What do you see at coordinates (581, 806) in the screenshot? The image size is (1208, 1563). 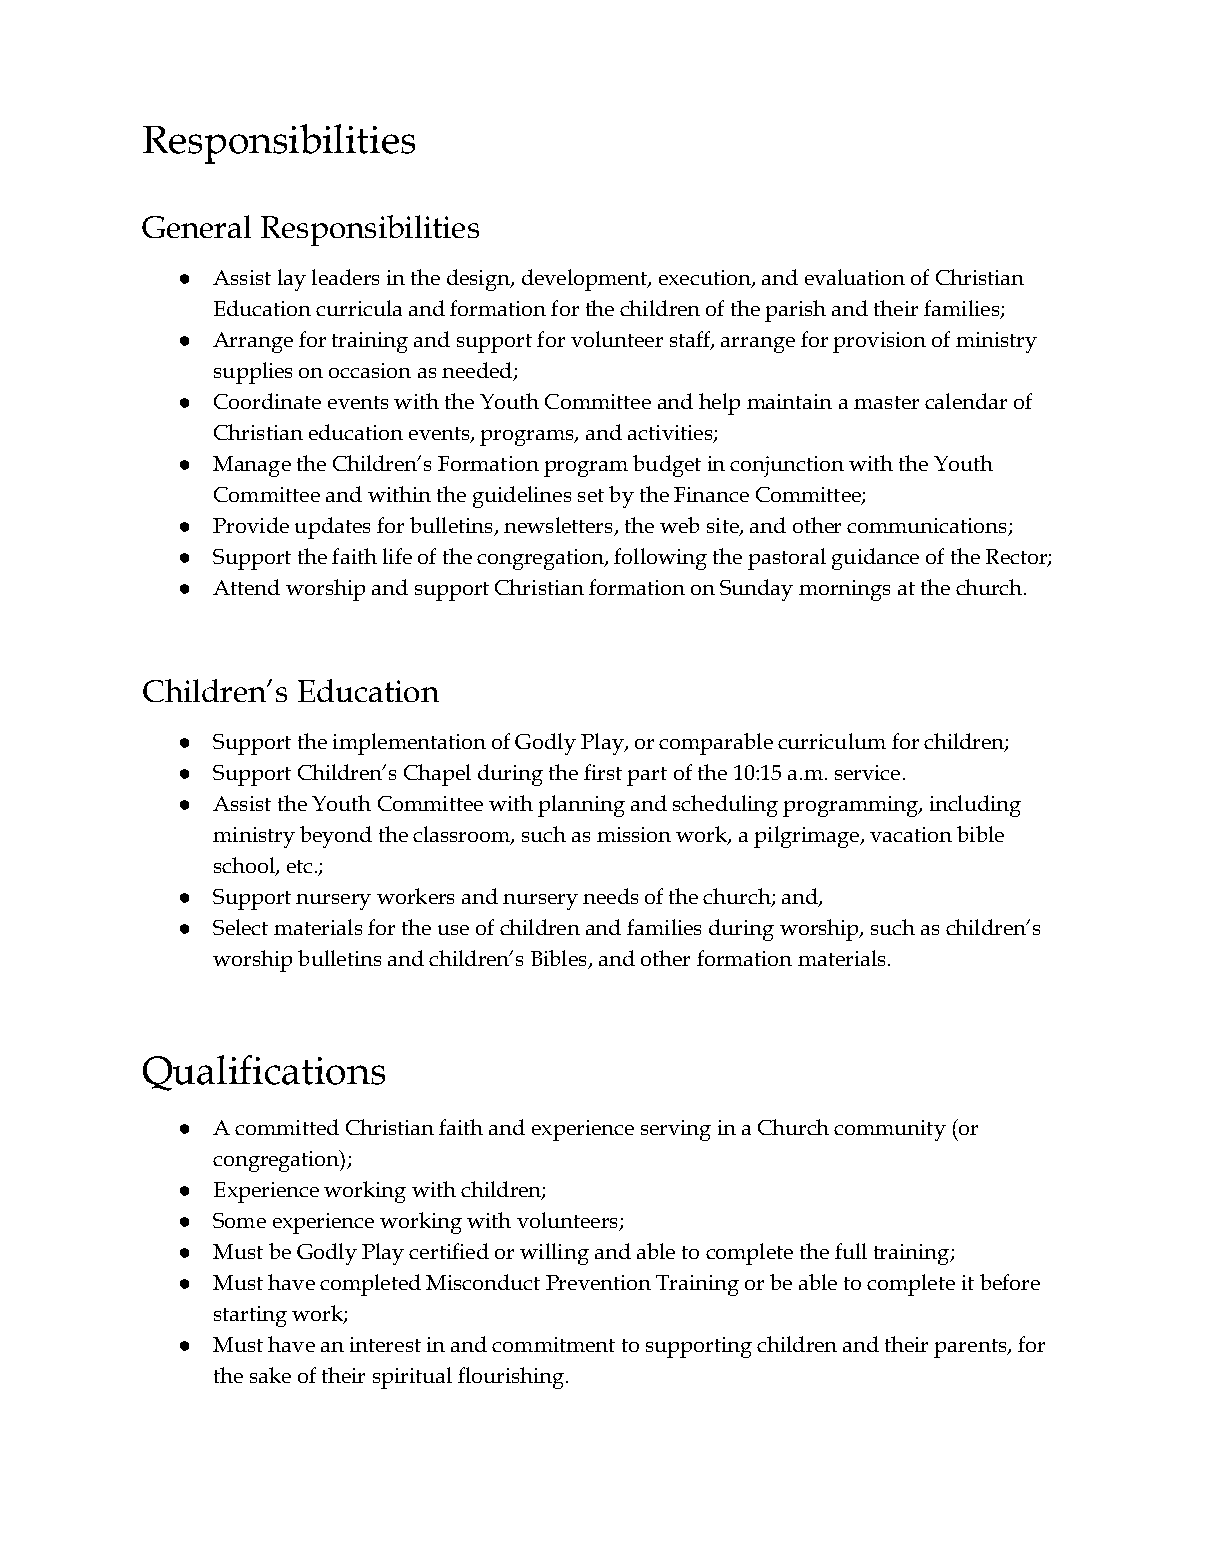 I see `planning` at bounding box center [581, 806].
